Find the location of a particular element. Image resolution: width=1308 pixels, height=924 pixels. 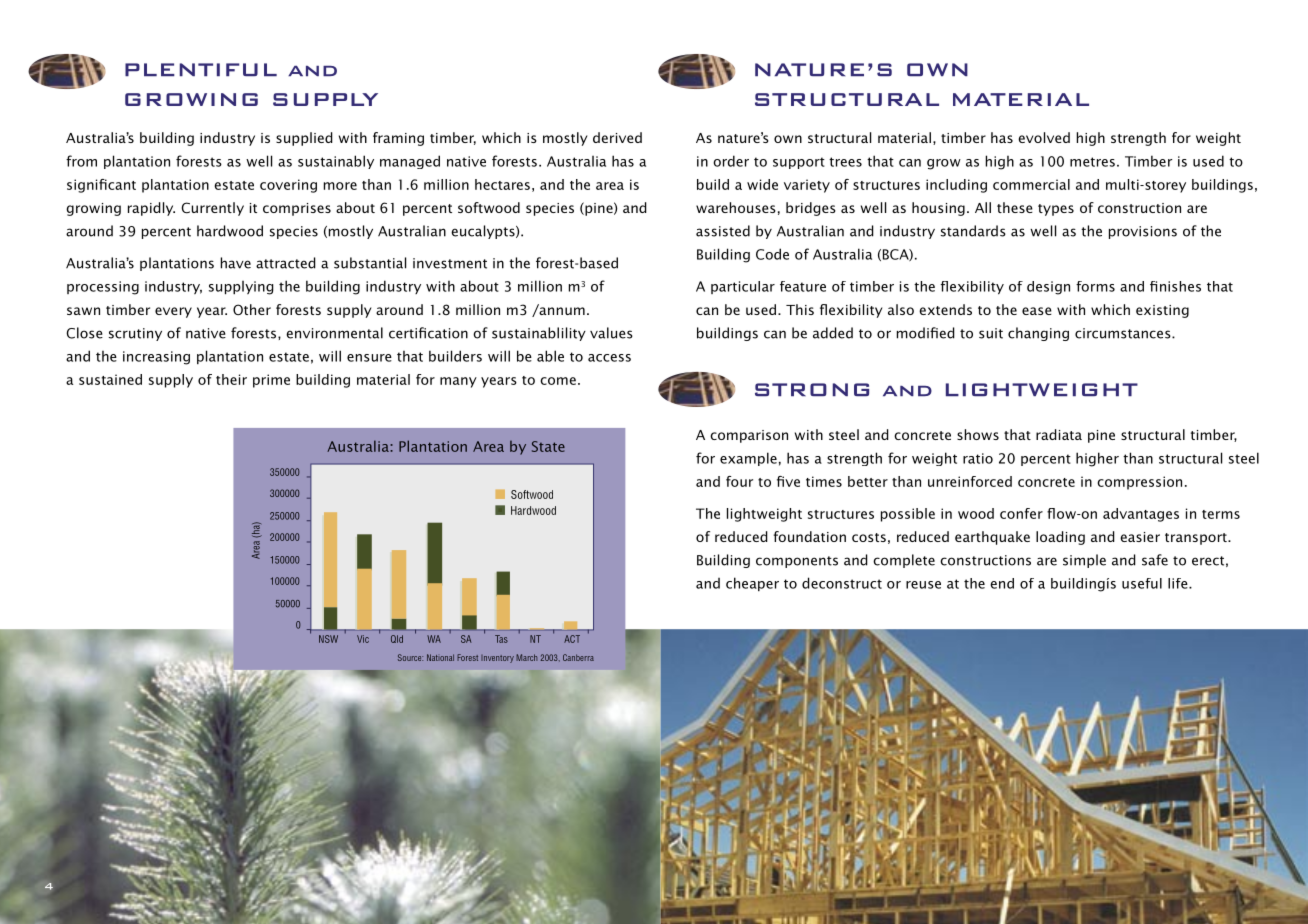

PLENTIFUL is located at coordinates (201, 69).
